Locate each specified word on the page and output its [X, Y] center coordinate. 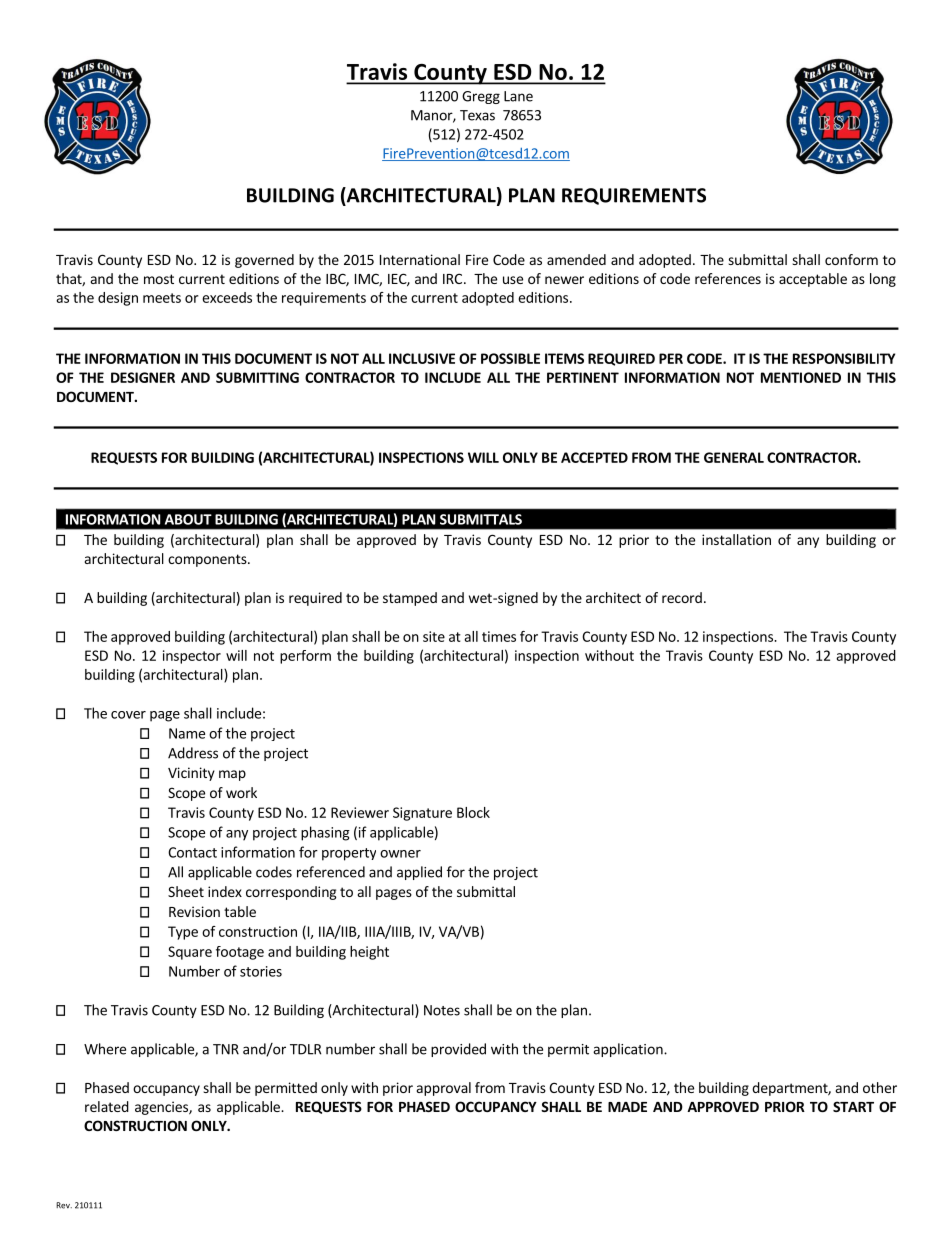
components [208, 560]
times [499, 636]
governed [264, 261]
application [629, 1050]
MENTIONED [801, 377]
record [682, 597]
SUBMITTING [257, 377]
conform [851, 259]
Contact [192, 852]
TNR [226, 1049]
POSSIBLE [510, 358]
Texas [477, 115]
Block [473, 812]
